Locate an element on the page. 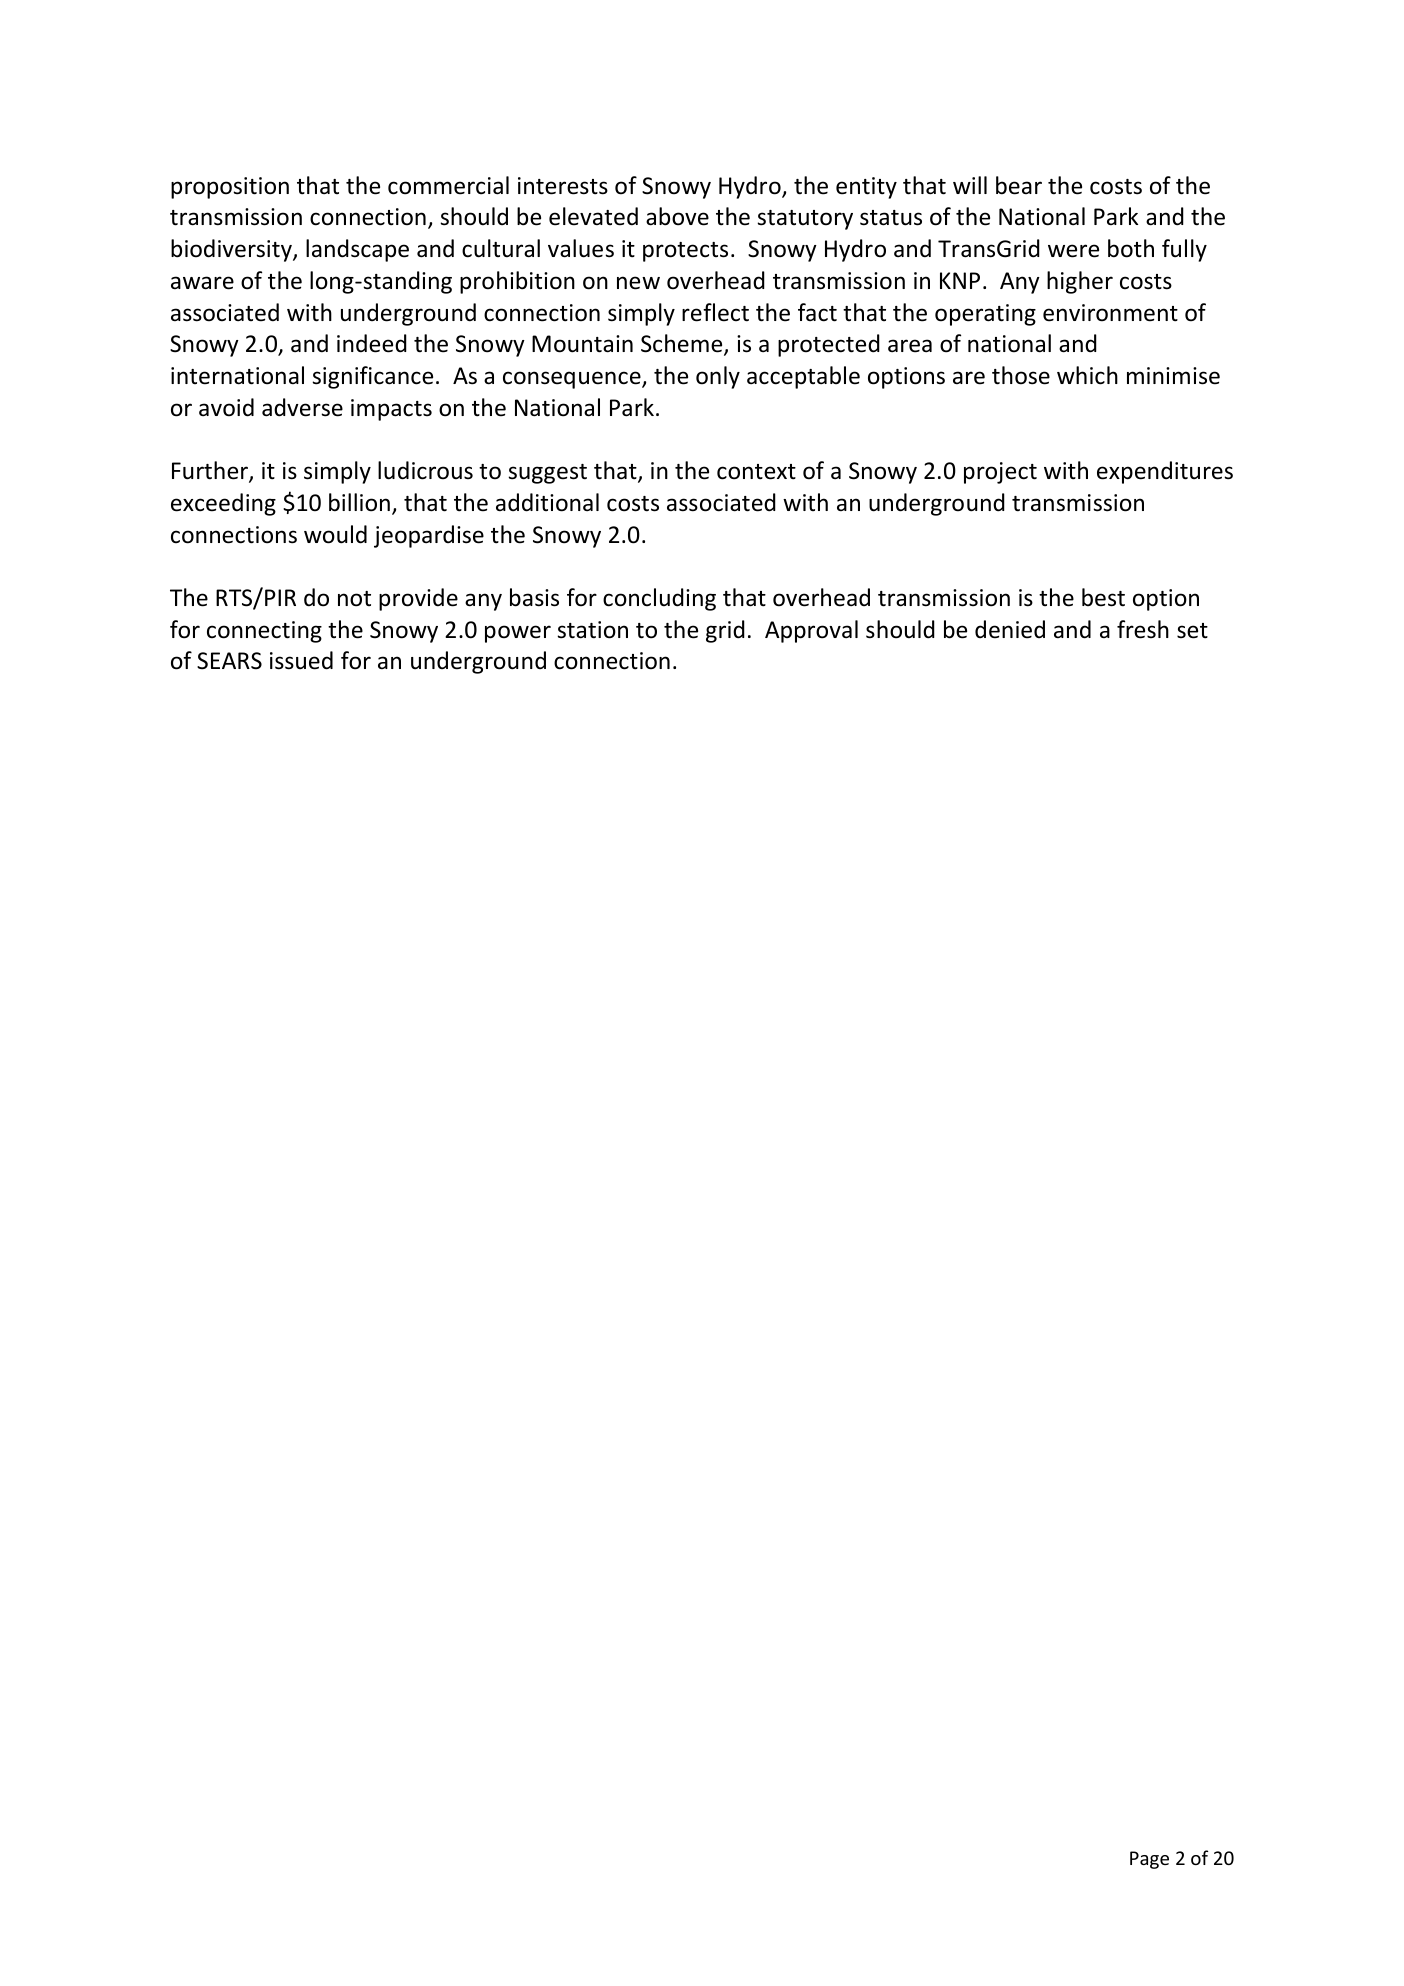 This document has height=1986, width=1404. denied is located at coordinates (1010, 629).
